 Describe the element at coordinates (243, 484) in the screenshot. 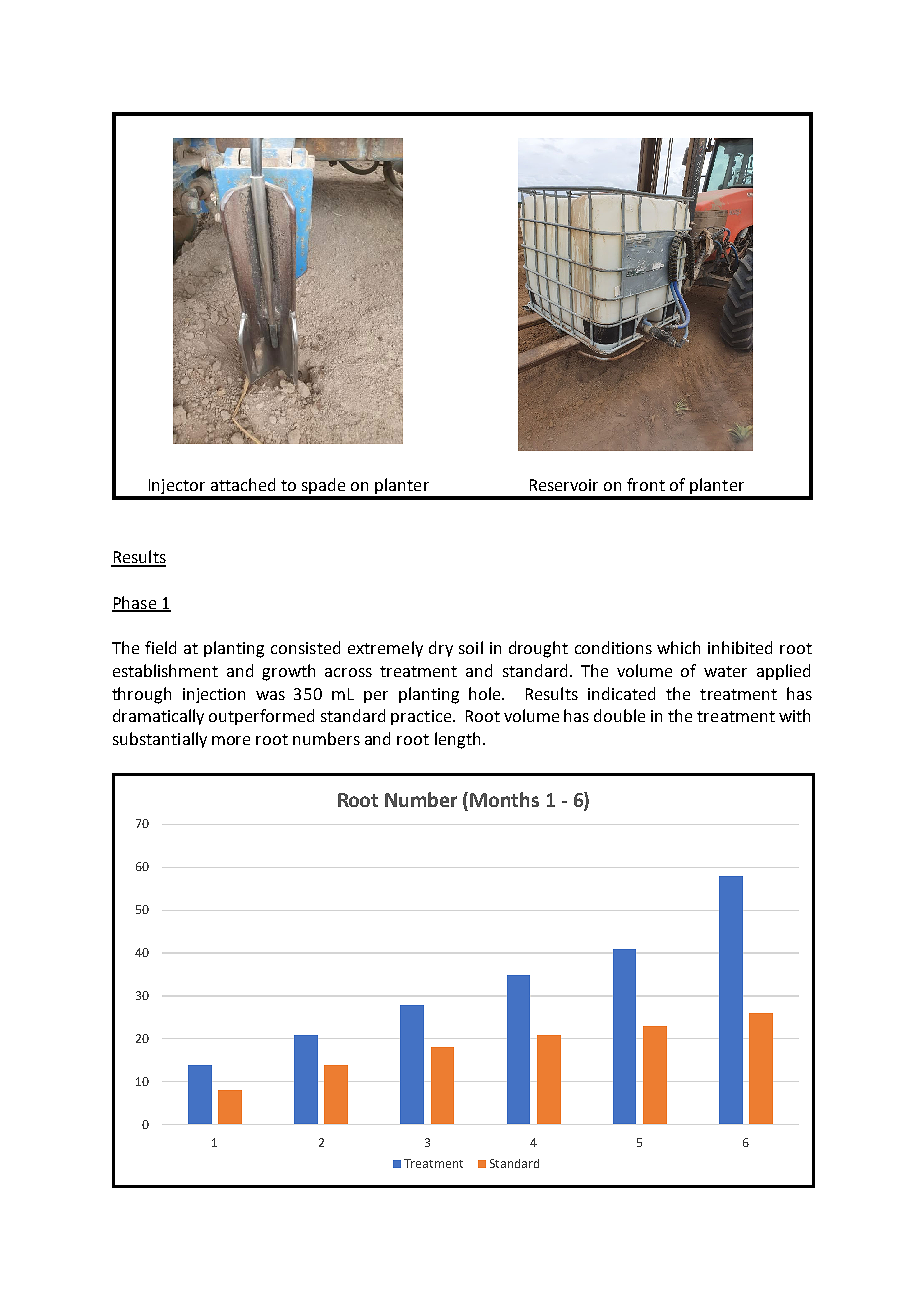

I see `attached` at that location.
